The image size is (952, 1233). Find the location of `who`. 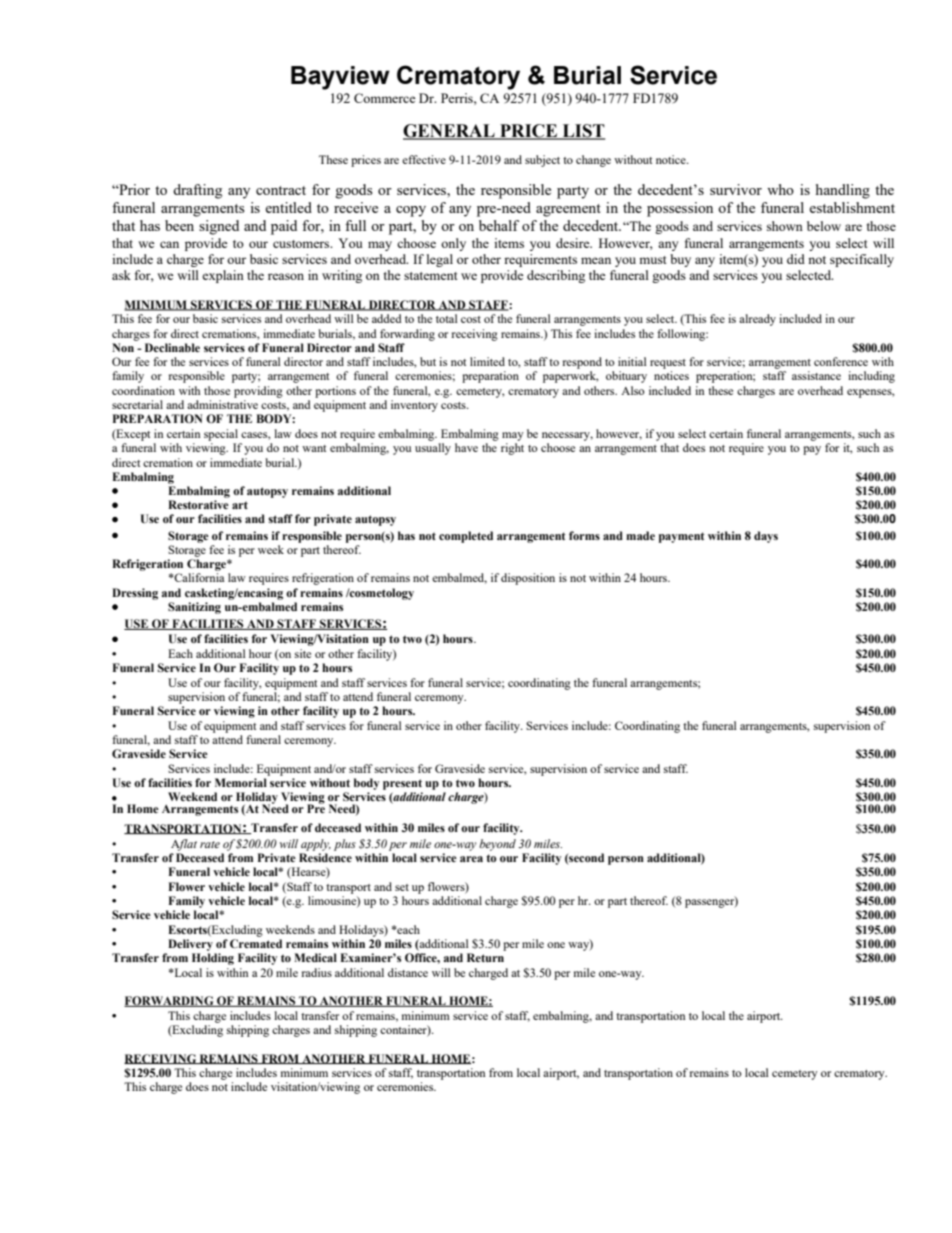

who is located at coordinates (780, 189).
